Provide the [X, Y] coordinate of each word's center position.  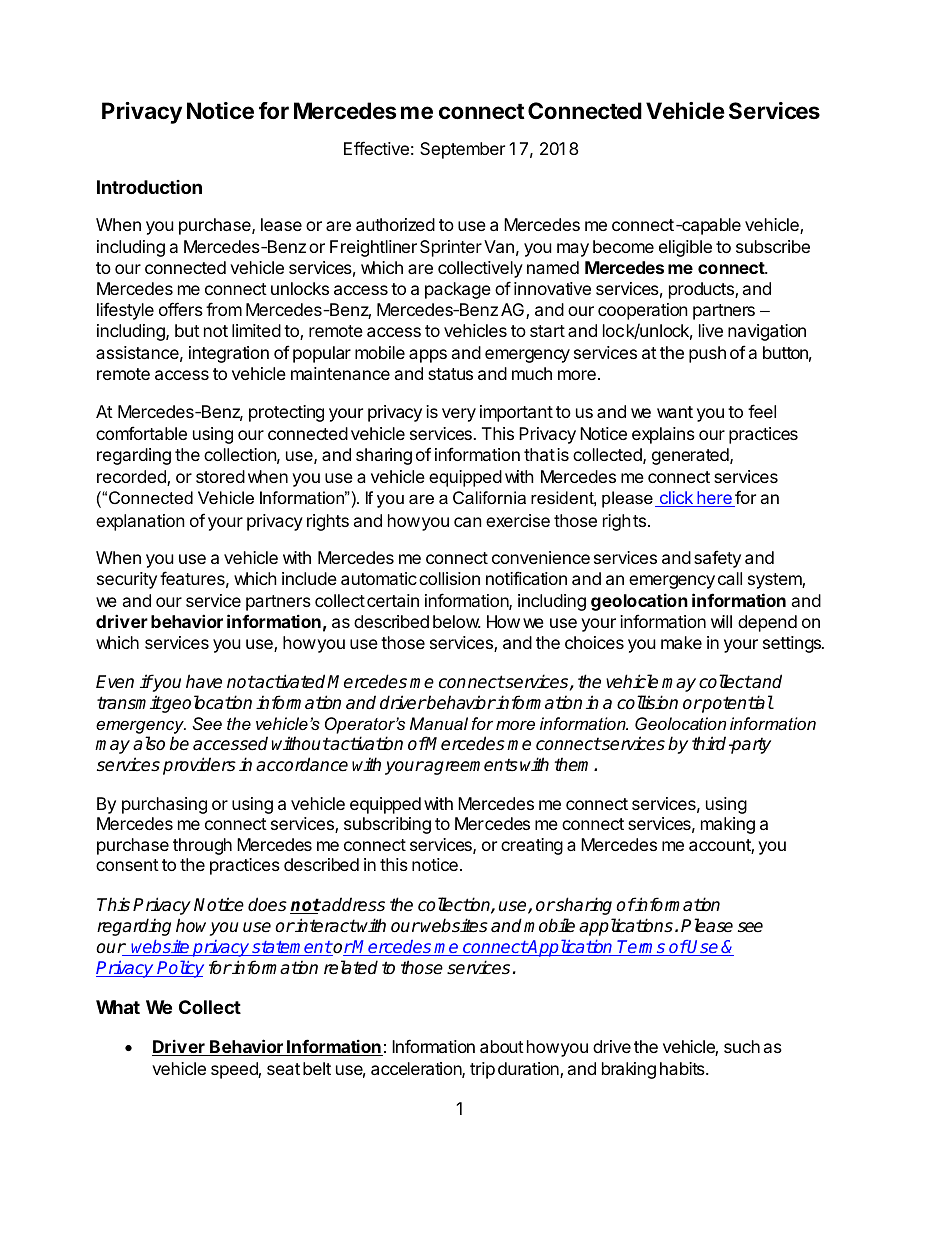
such [742, 1046]
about [502, 1046]
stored [220, 476]
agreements [470, 766]
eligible [685, 248]
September [462, 150]
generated [691, 456]
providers [199, 766]
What [118, 1007]
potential [737, 704]
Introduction [149, 187]
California [489, 497]
